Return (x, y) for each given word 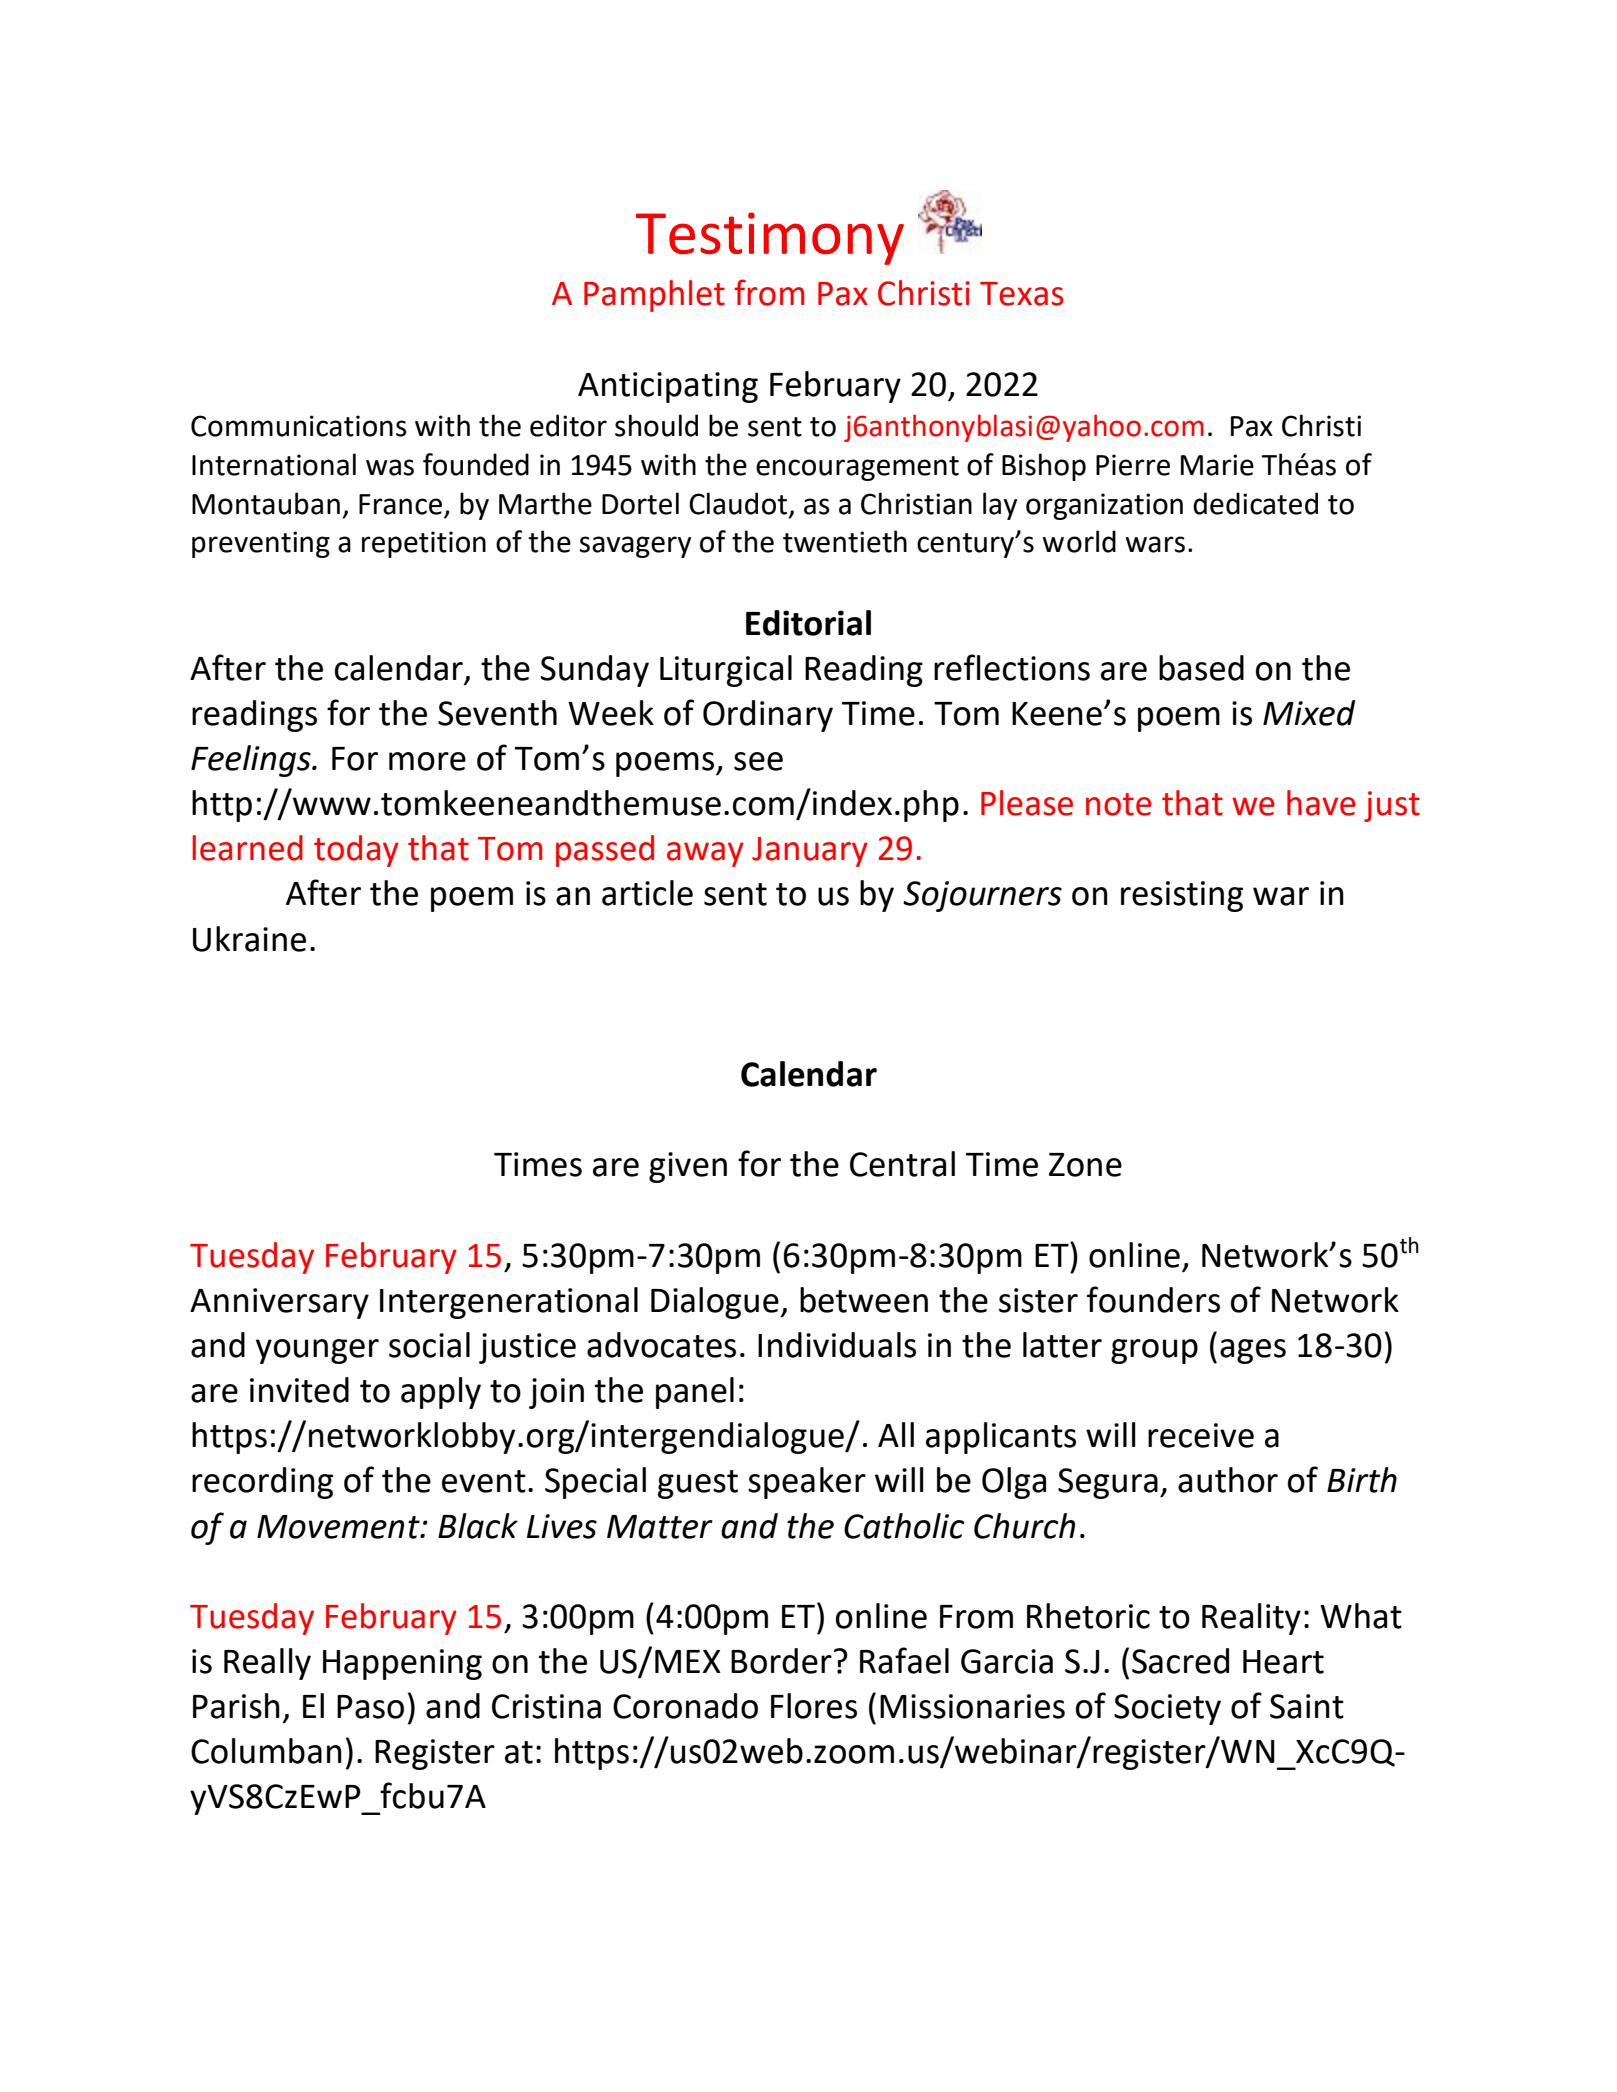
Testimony (770, 238)
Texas (1022, 294)
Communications (299, 426)
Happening (402, 1664)
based (1201, 668)
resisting (1182, 896)
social (429, 1345)
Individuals (837, 1345)
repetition (424, 544)
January (810, 852)
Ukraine (249, 939)
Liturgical (726, 671)
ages (1253, 1351)
